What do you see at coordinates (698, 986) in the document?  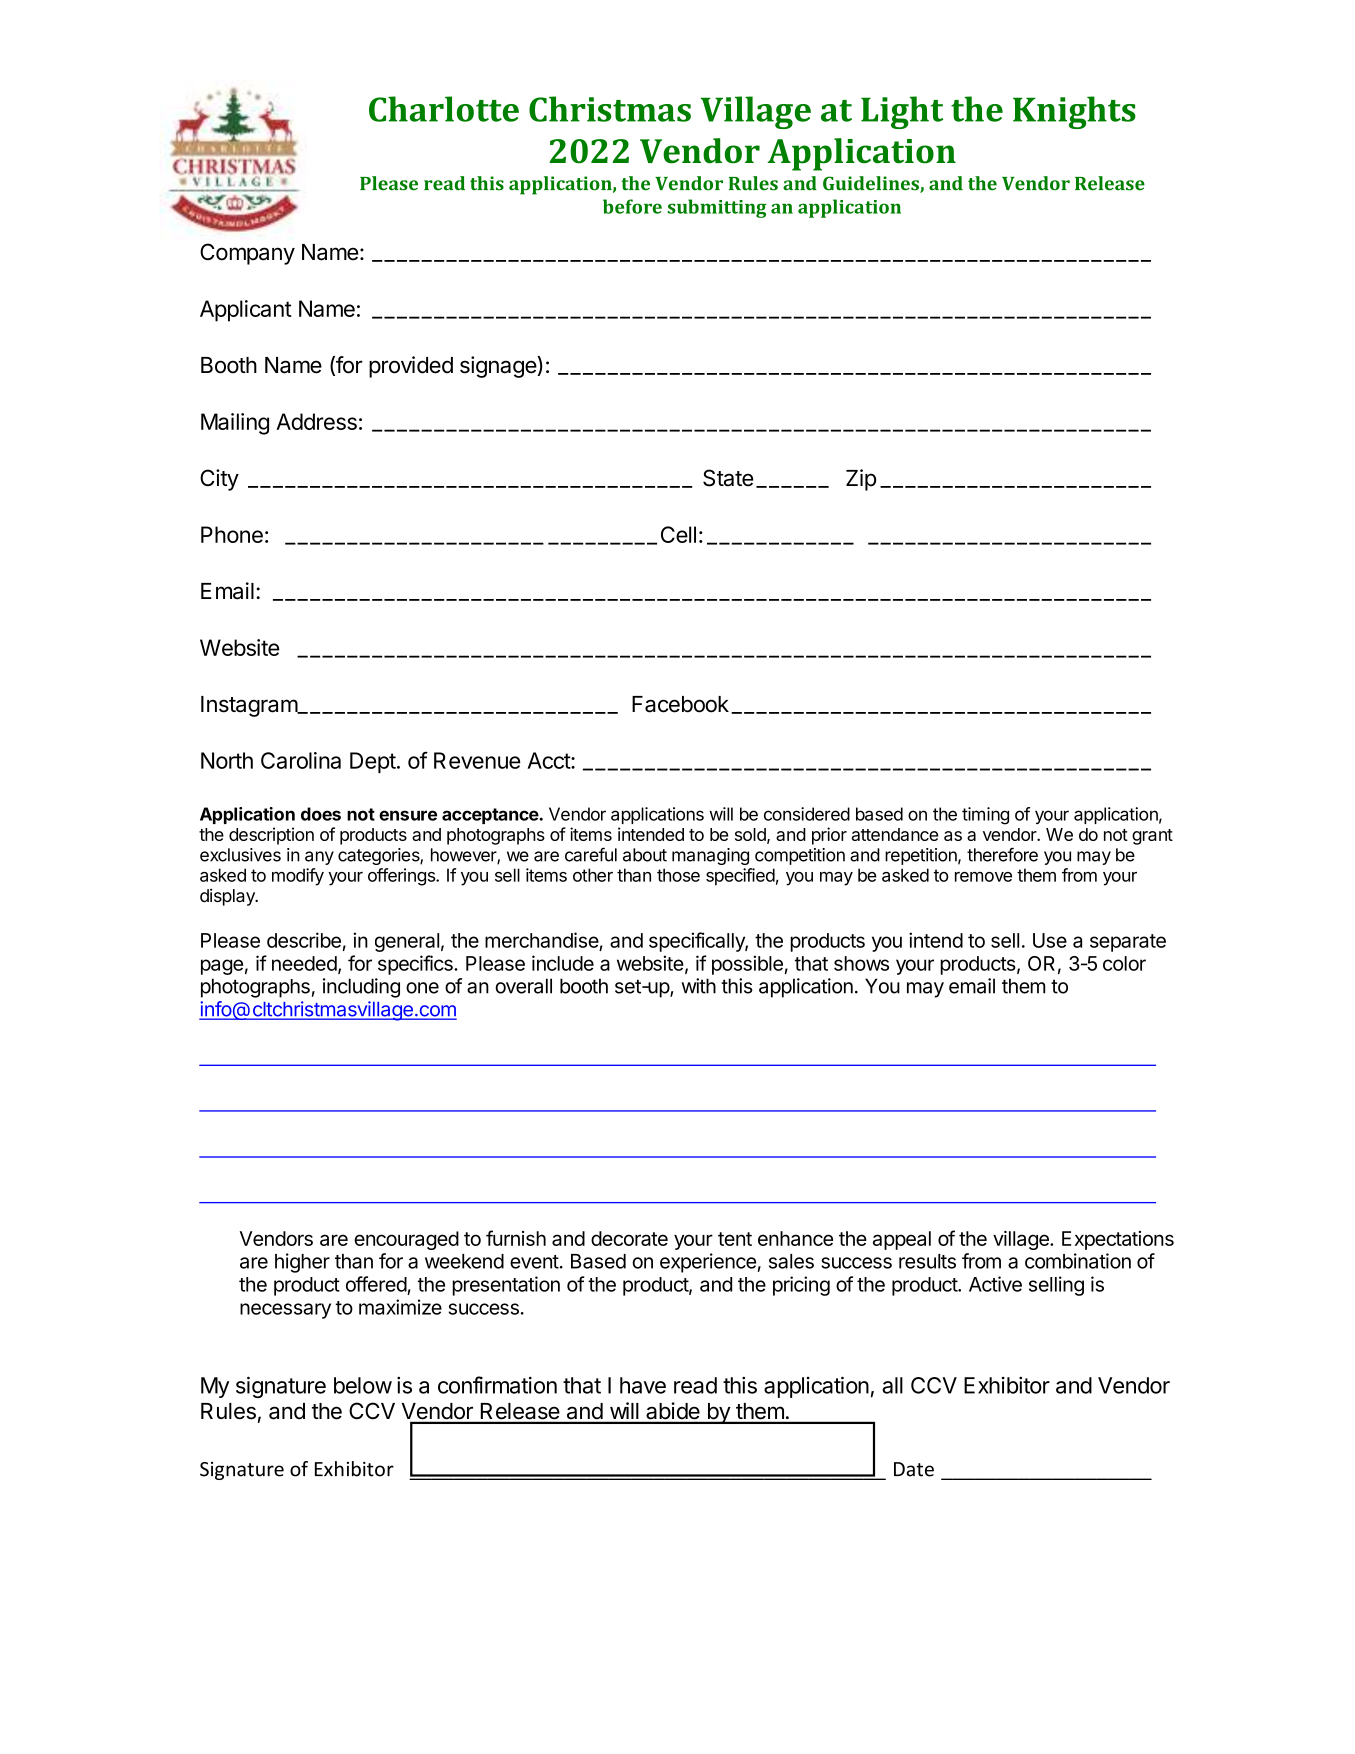 I see `with` at bounding box center [698, 986].
